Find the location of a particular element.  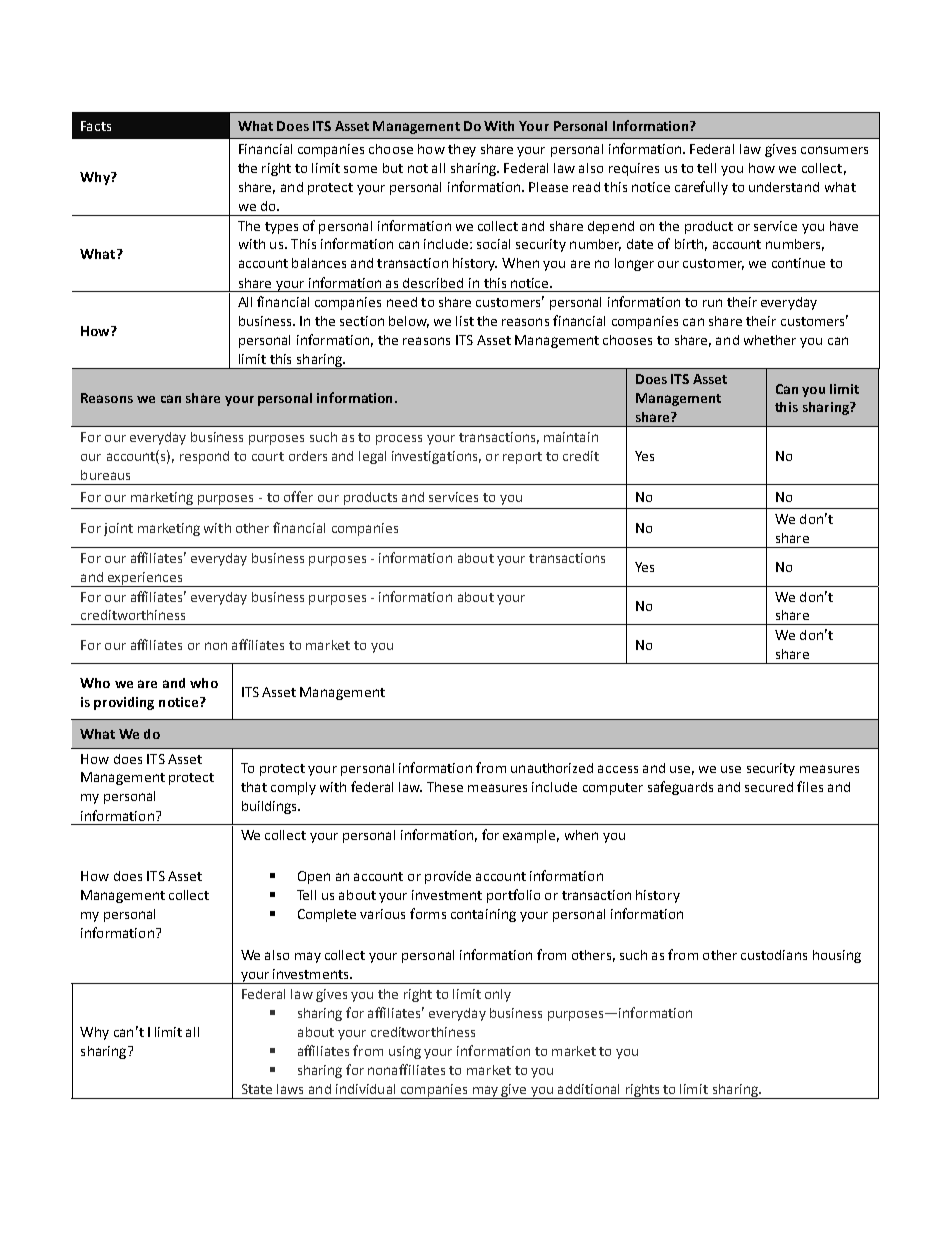

understand is located at coordinates (784, 187).
